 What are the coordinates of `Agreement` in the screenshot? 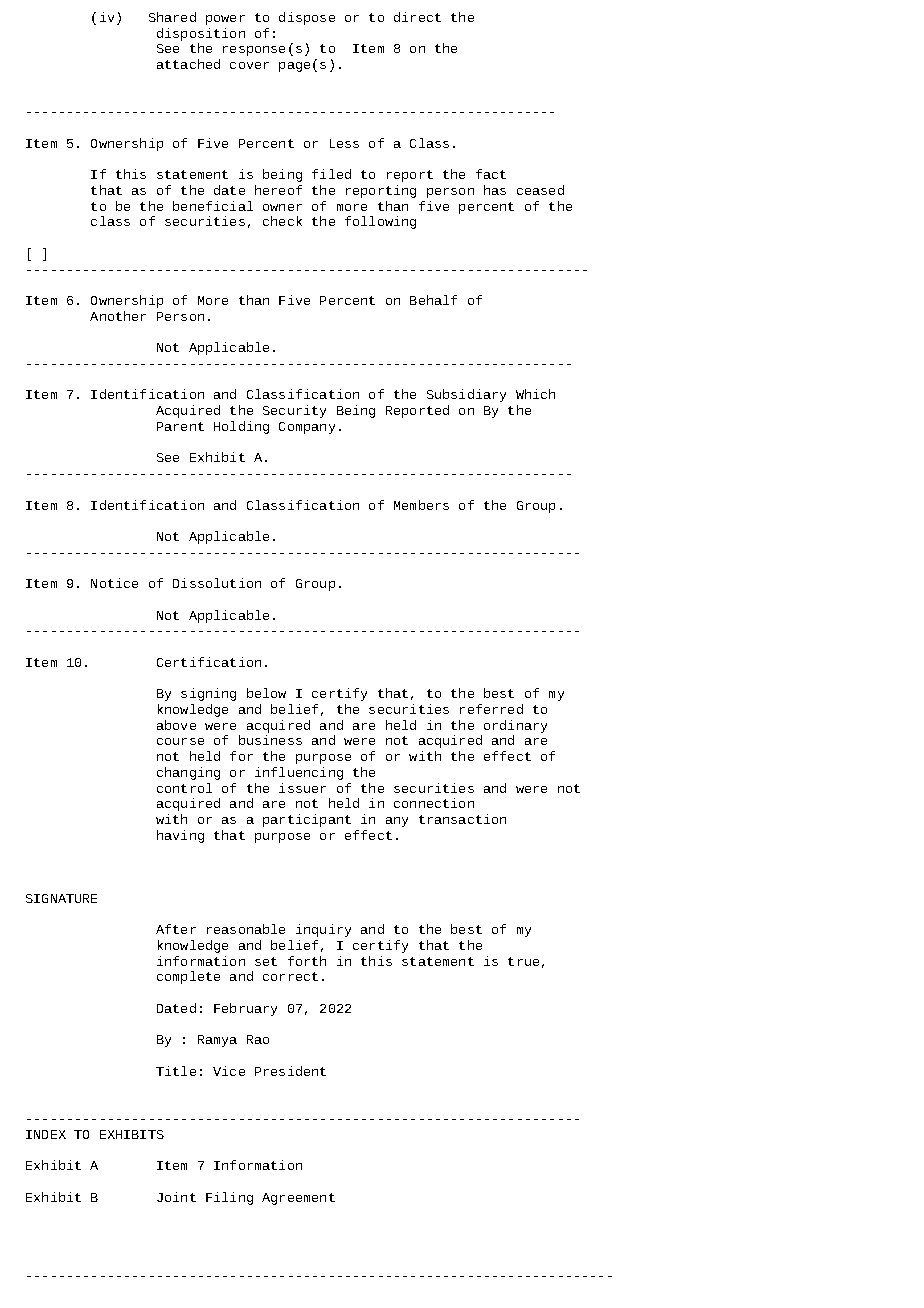 It's located at (298, 1199).
